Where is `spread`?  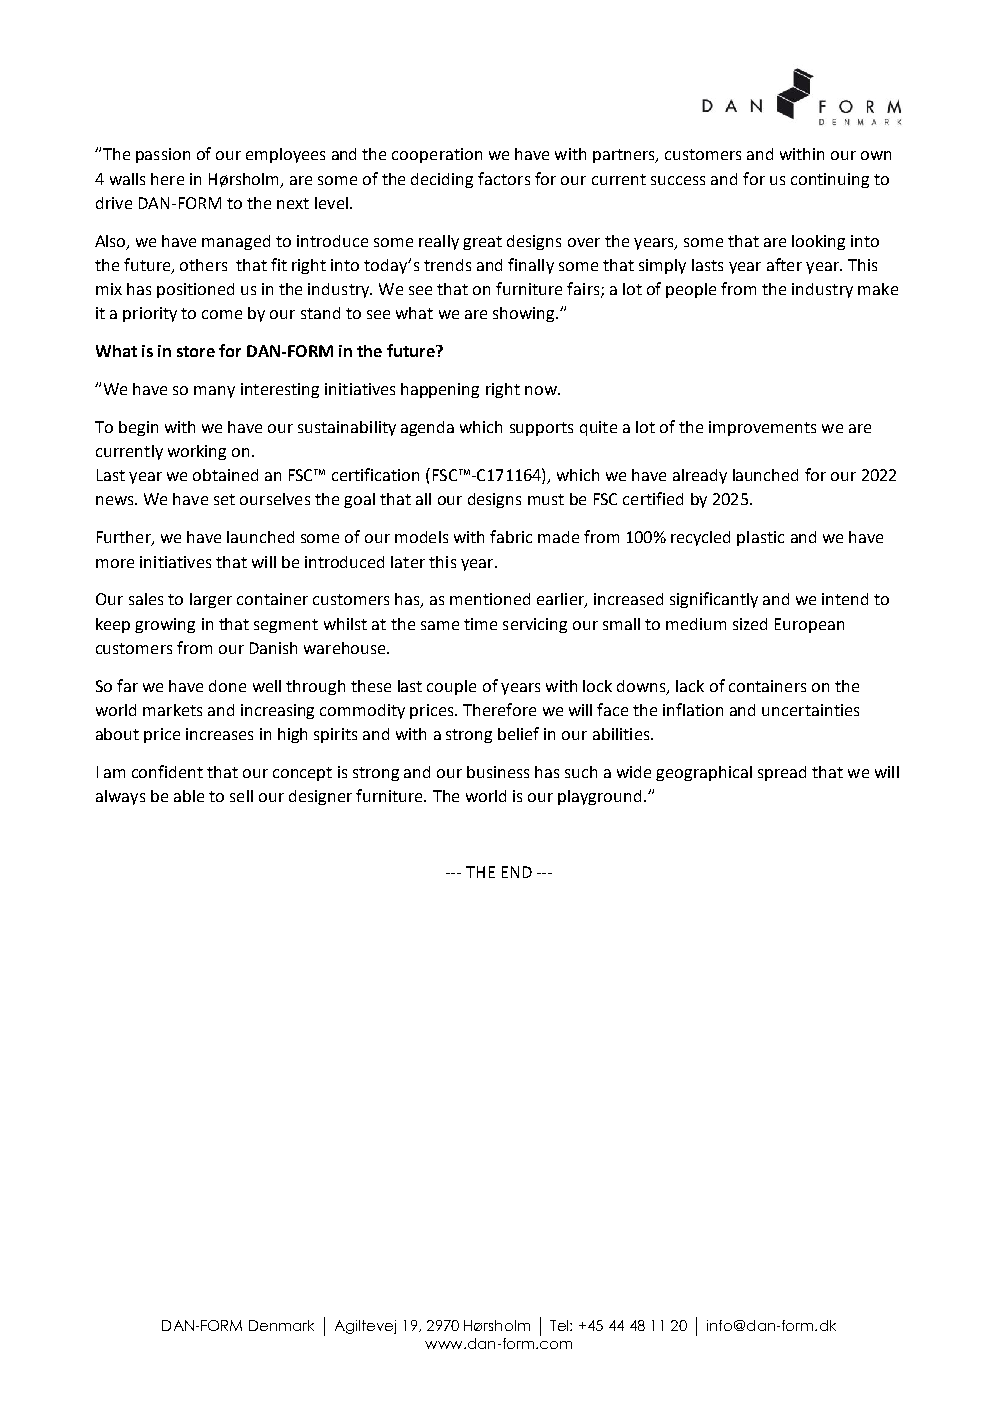 spread is located at coordinates (782, 773).
